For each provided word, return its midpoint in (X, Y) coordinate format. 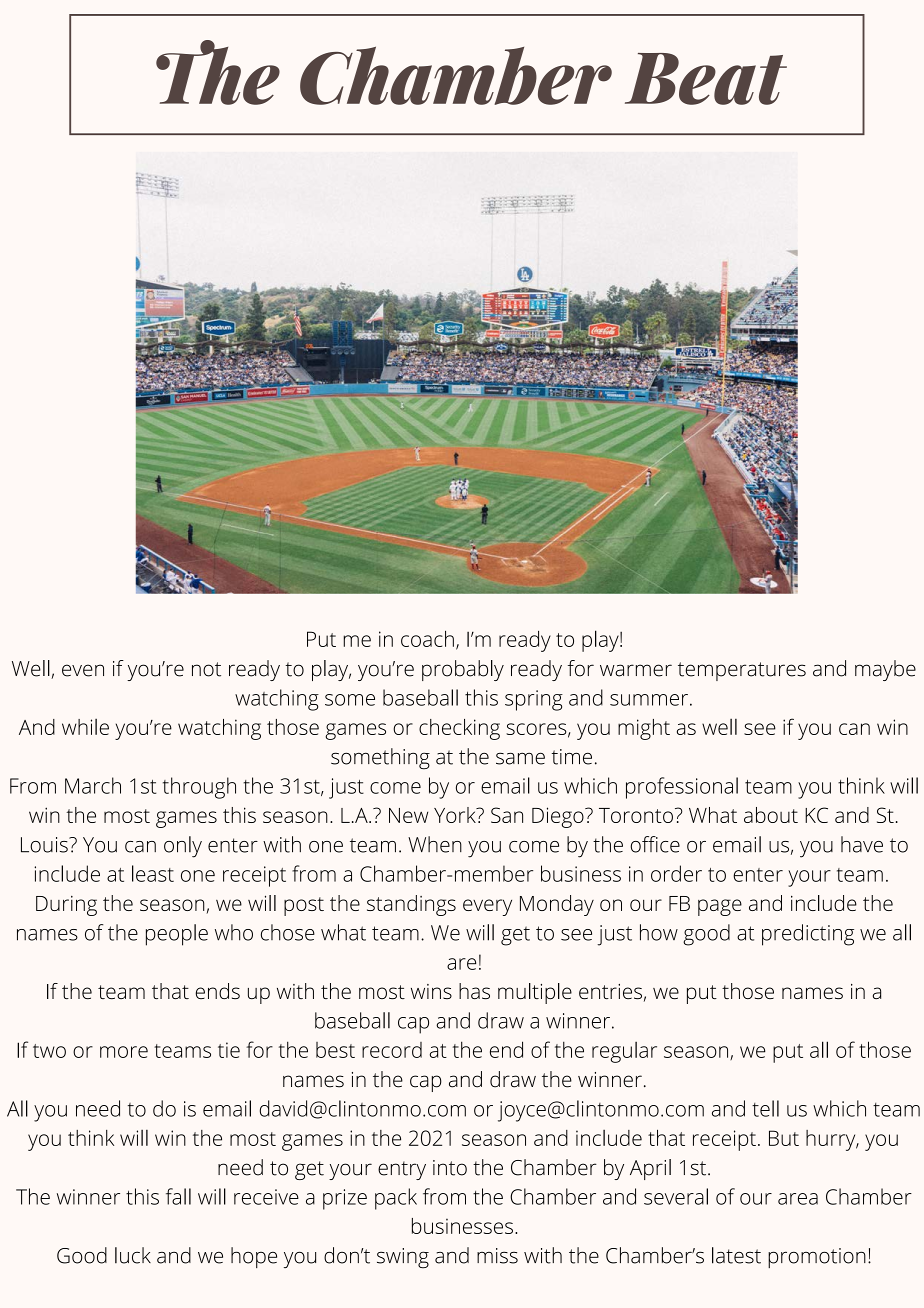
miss (497, 1256)
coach (427, 638)
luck (133, 1255)
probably (463, 670)
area (798, 1199)
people (177, 935)
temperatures (742, 671)
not (206, 669)
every (487, 907)
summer (649, 700)
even (83, 670)
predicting (808, 935)
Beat (706, 79)
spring (534, 700)
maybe (885, 670)
